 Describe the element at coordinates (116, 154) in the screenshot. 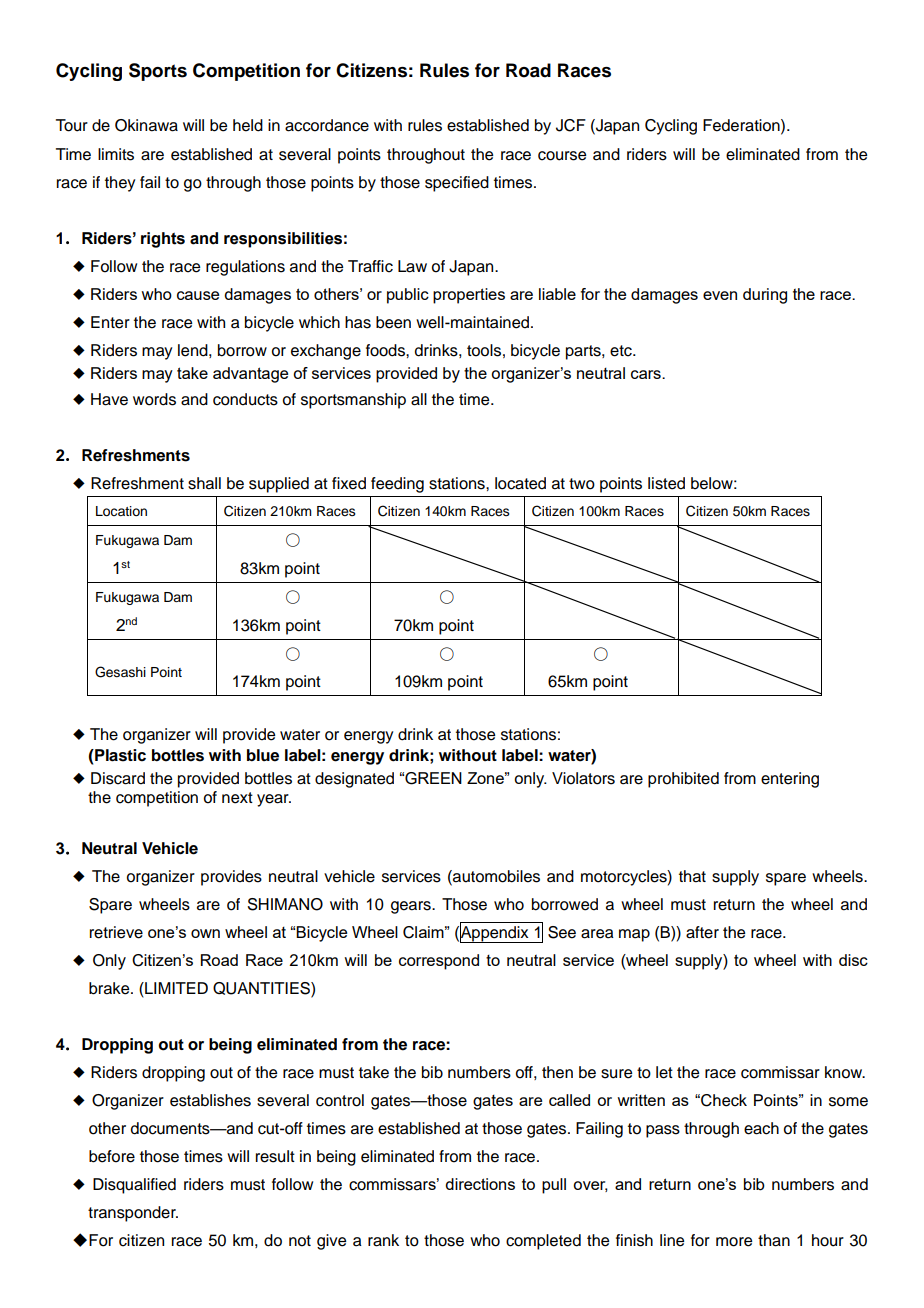

I see `limits` at that location.
